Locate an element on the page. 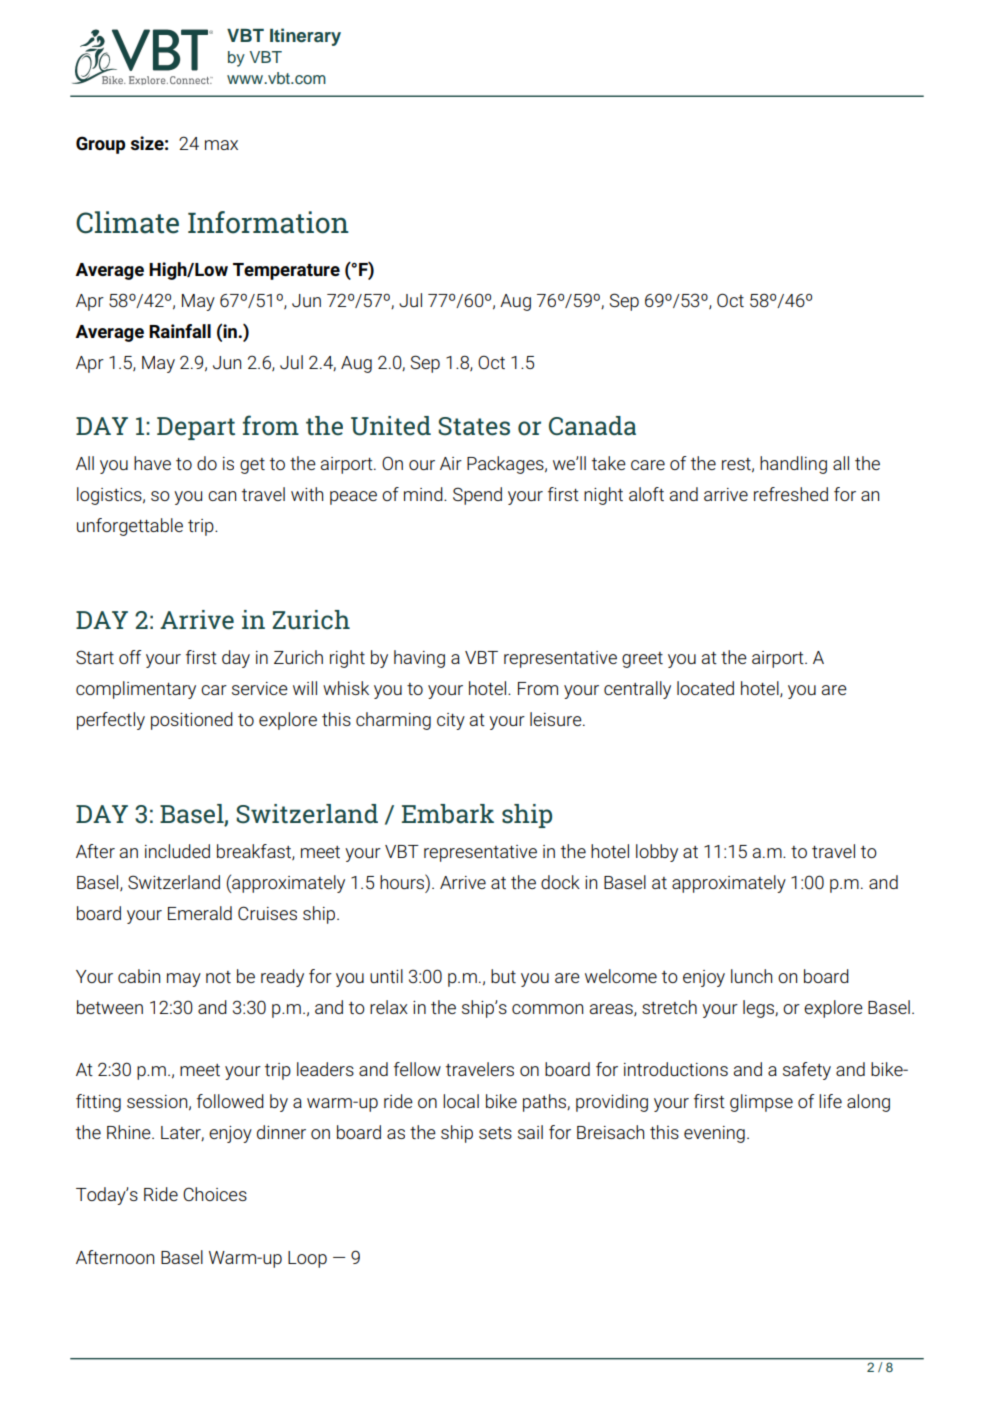 The image size is (994, 1406). but is located at coordinates (503, 976).
